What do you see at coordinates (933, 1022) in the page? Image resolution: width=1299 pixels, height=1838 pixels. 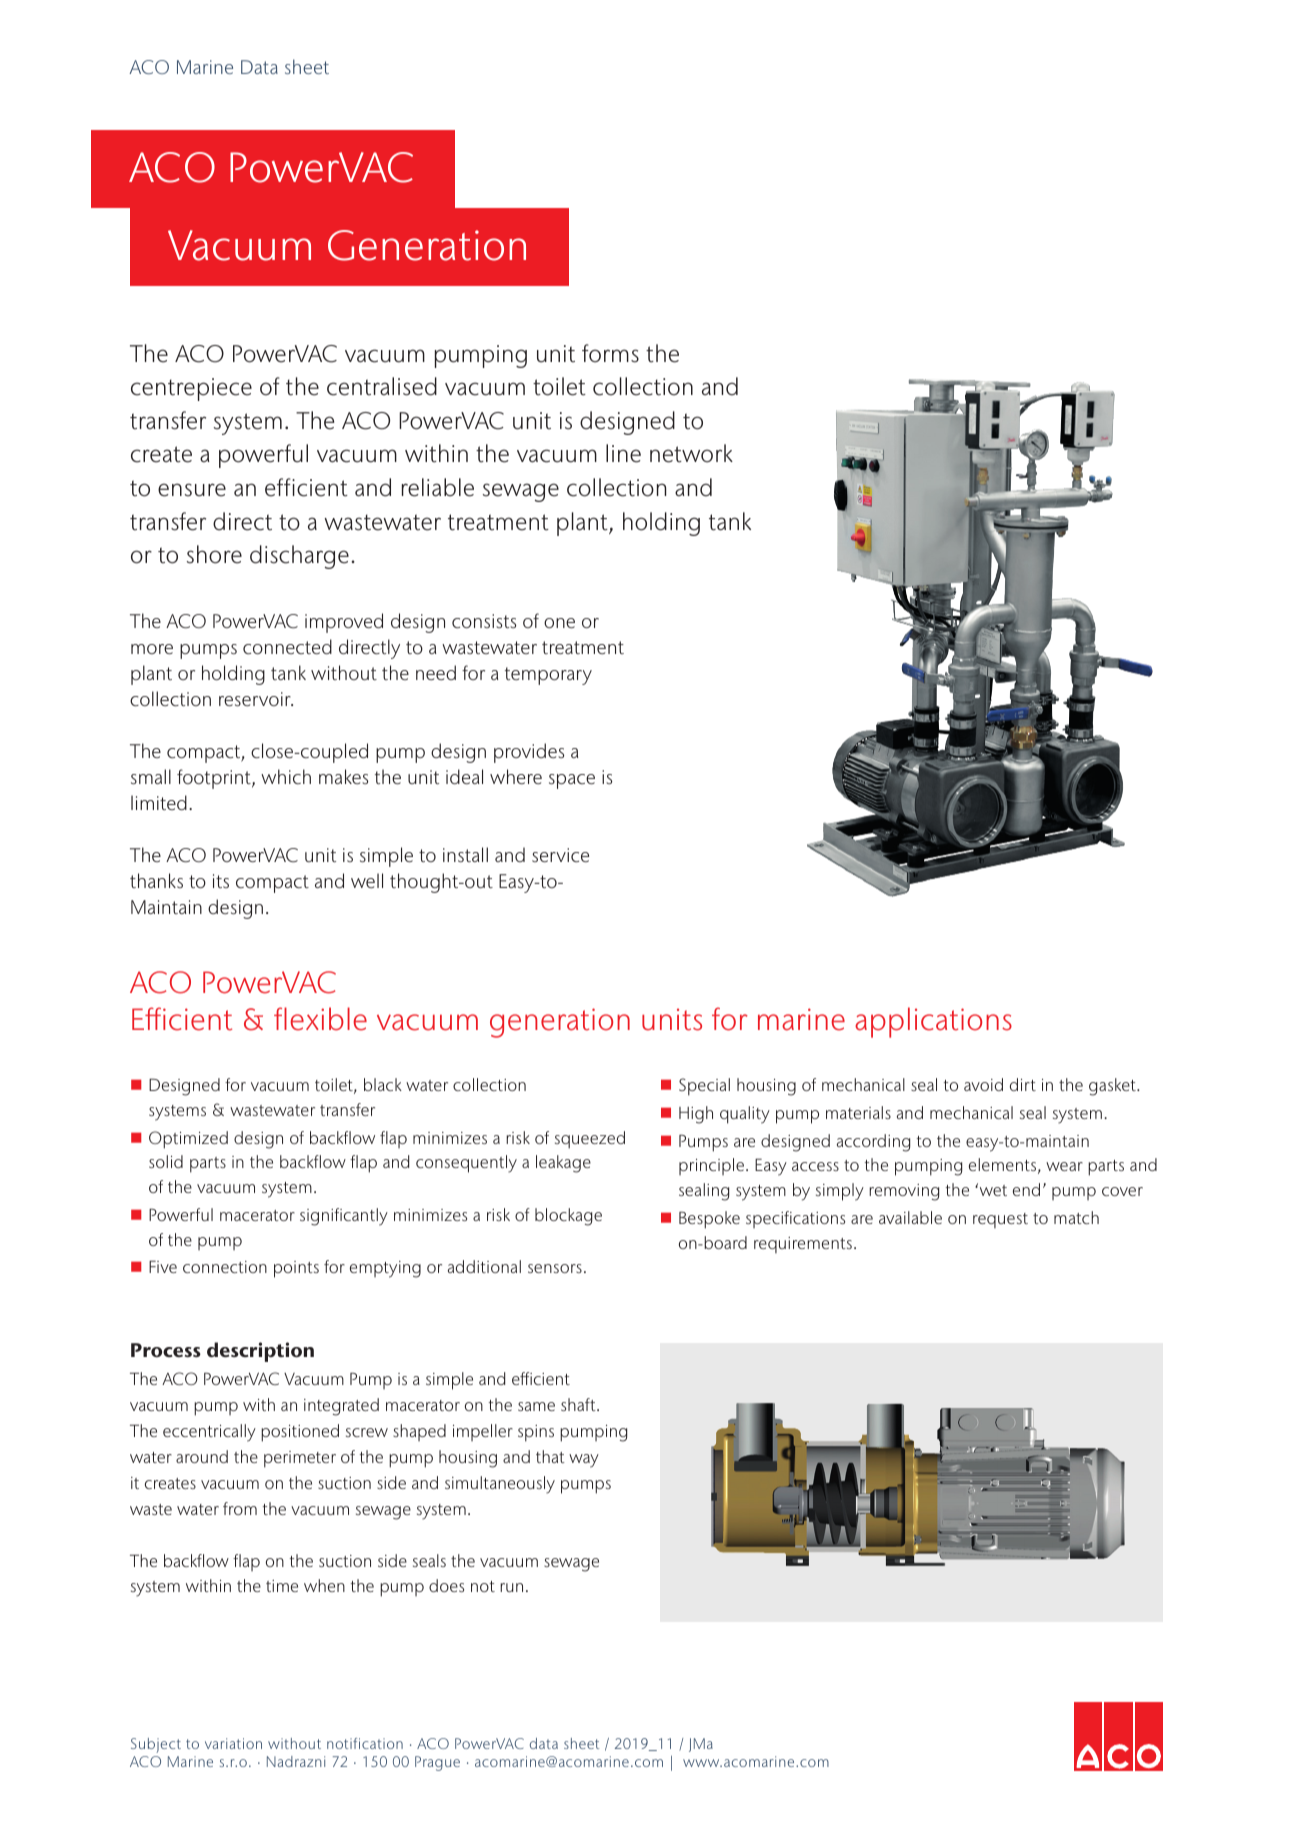 I see `applications` at bounding box center [933, 1022].
